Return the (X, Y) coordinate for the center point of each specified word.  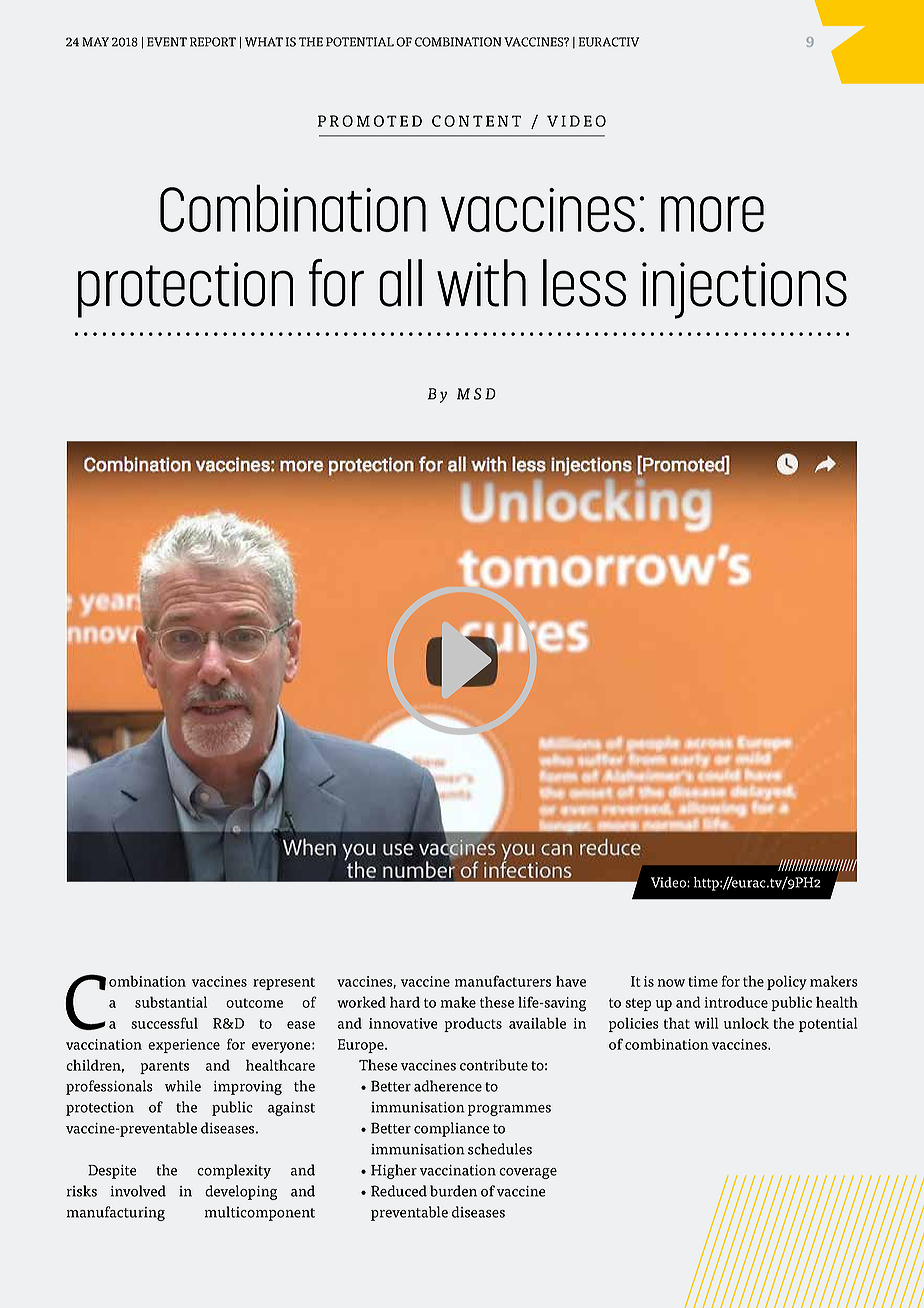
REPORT (213, 42)
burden (453, 1191)
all (400, 283)
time (703, 981)
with (481, 283)
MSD (476, 394)
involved (138, 1191)
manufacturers (503, 981)
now (671, 983)
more (712, 214)
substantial (171, 1002)
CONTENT (476, 121)
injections (744, 290)
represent (284, 983)
